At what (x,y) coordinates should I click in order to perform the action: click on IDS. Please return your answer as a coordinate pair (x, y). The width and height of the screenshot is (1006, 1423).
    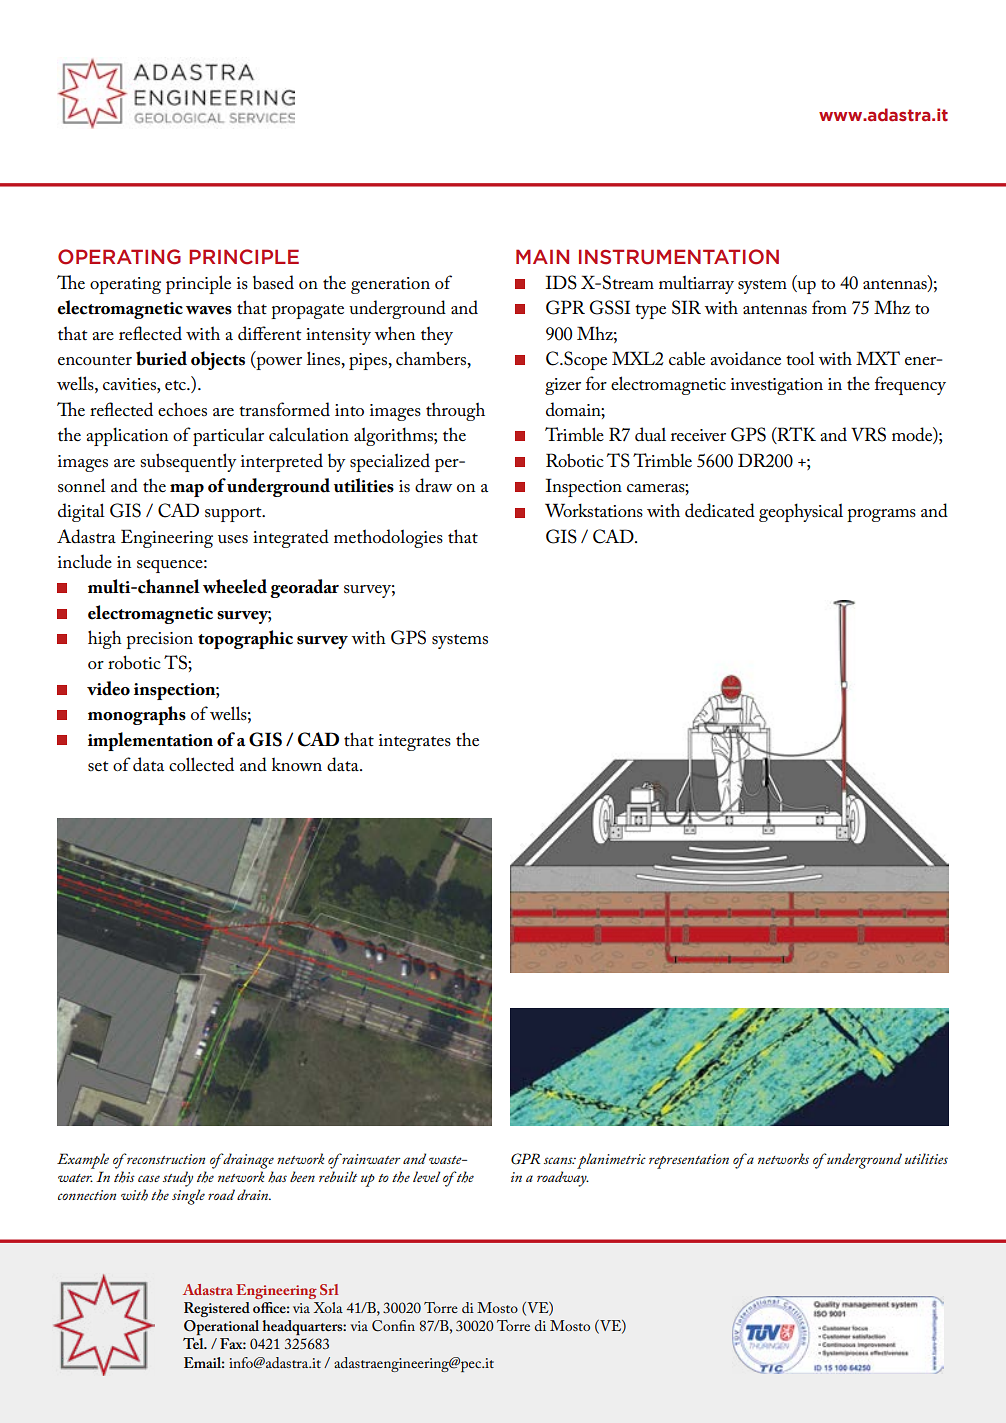
    Looking at the image, I should click on (561, 282).
